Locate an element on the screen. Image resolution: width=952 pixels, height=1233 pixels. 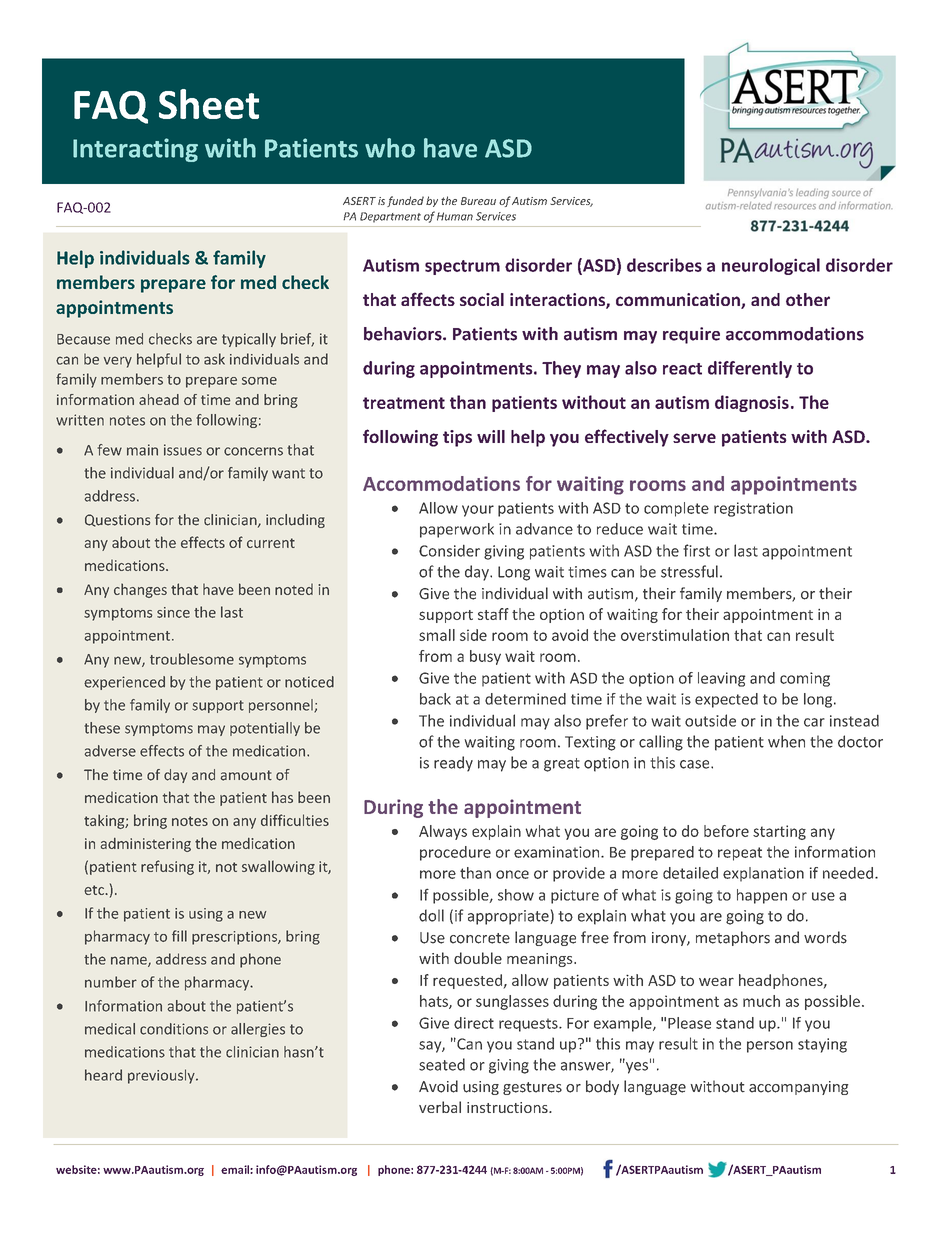
staff is located at coordinates (493, 614).
